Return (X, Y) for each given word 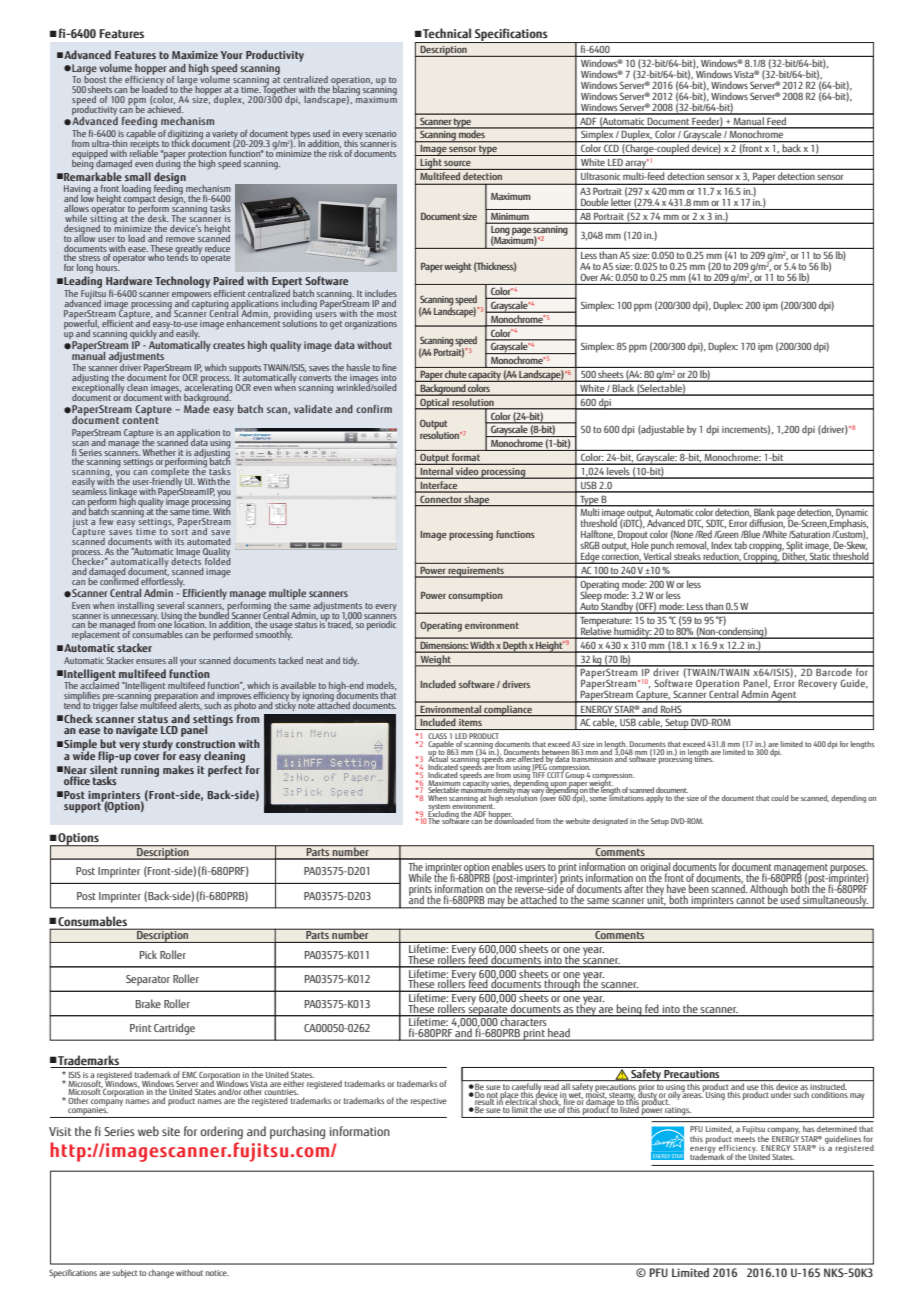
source (457, 163)
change (161, 1273)
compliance (508, 709)
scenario (380, 133)
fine (389, 367)
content (140, 419)
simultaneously (835, 902)
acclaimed (99, 684)
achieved (165, 108)
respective (429, 1102)
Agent (784, 697)
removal (692, 546)
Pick (148, 954)
